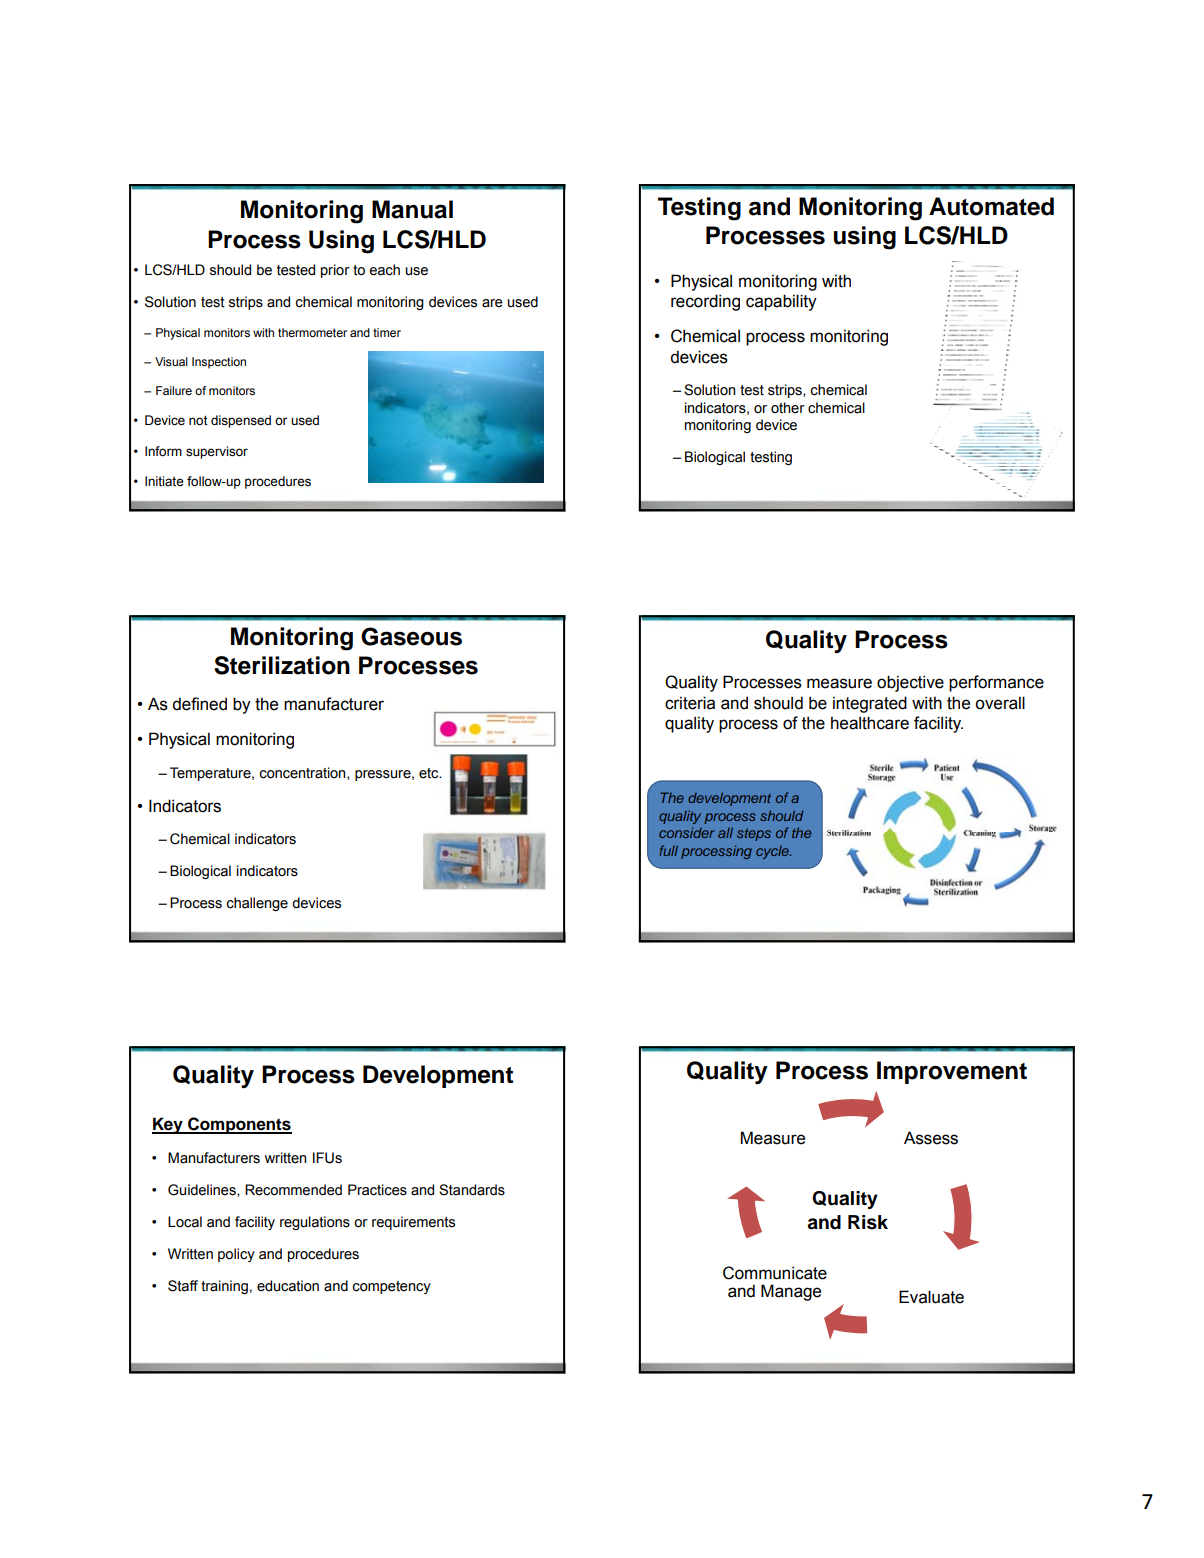 Image resolution: width=1204 pixels, height=1558 pixels. Describe the element at coordinates (690, 703) in the screenshot. I see `criteria` at that location.
